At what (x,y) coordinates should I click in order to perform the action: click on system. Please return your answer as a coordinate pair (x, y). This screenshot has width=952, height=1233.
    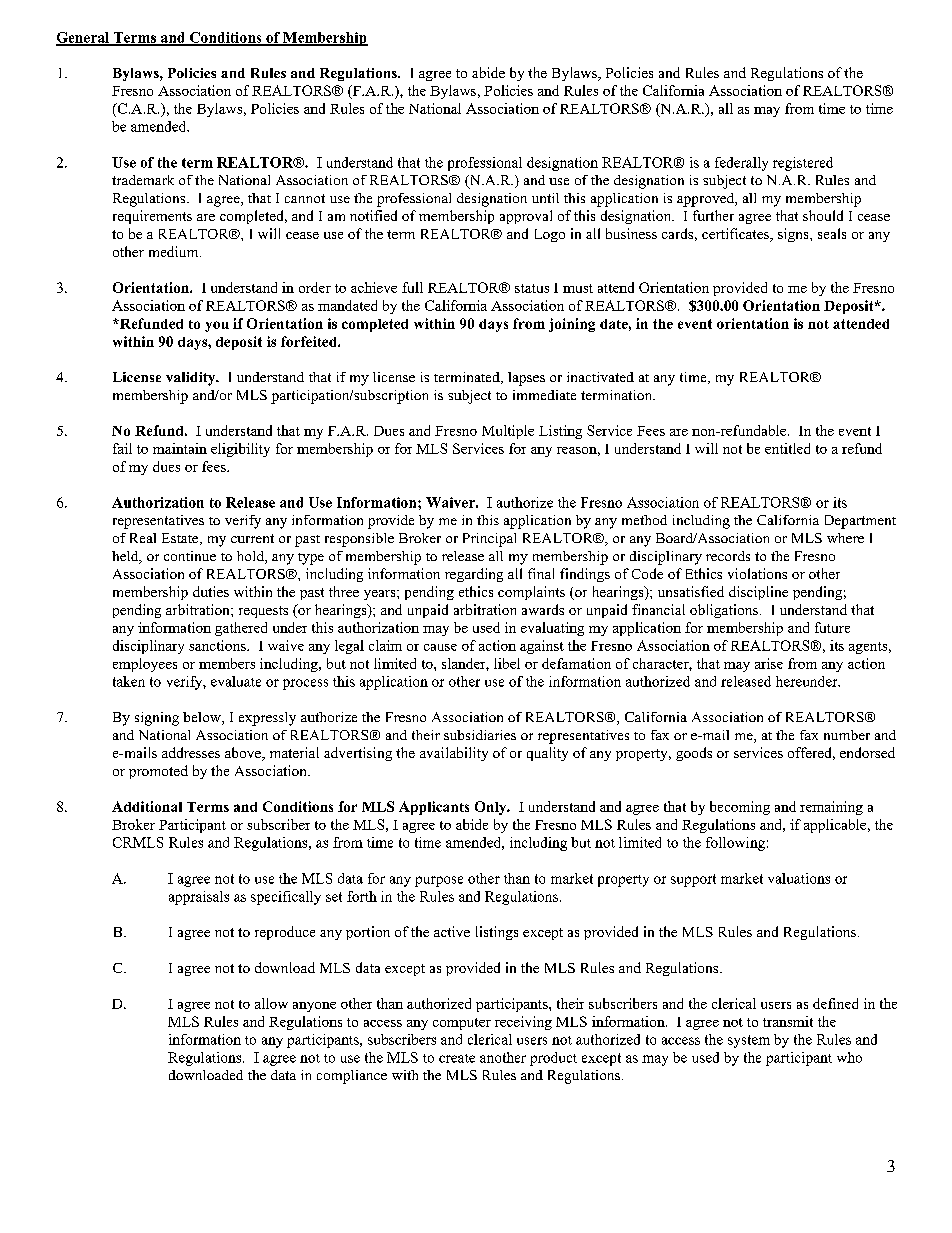
    Looking at the image, I should click on (749, 1041).
